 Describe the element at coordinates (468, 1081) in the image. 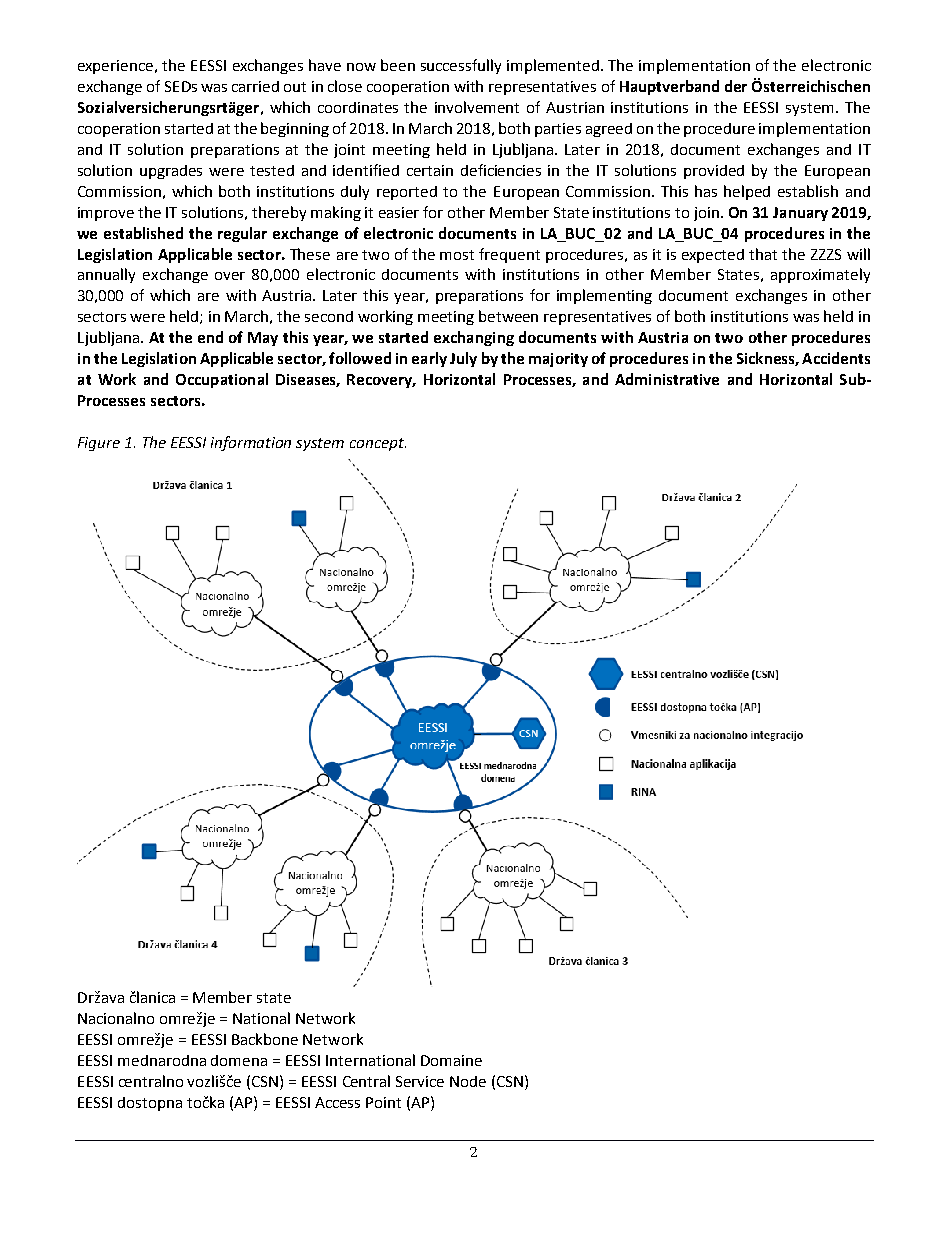

I see `Node` at that location.
